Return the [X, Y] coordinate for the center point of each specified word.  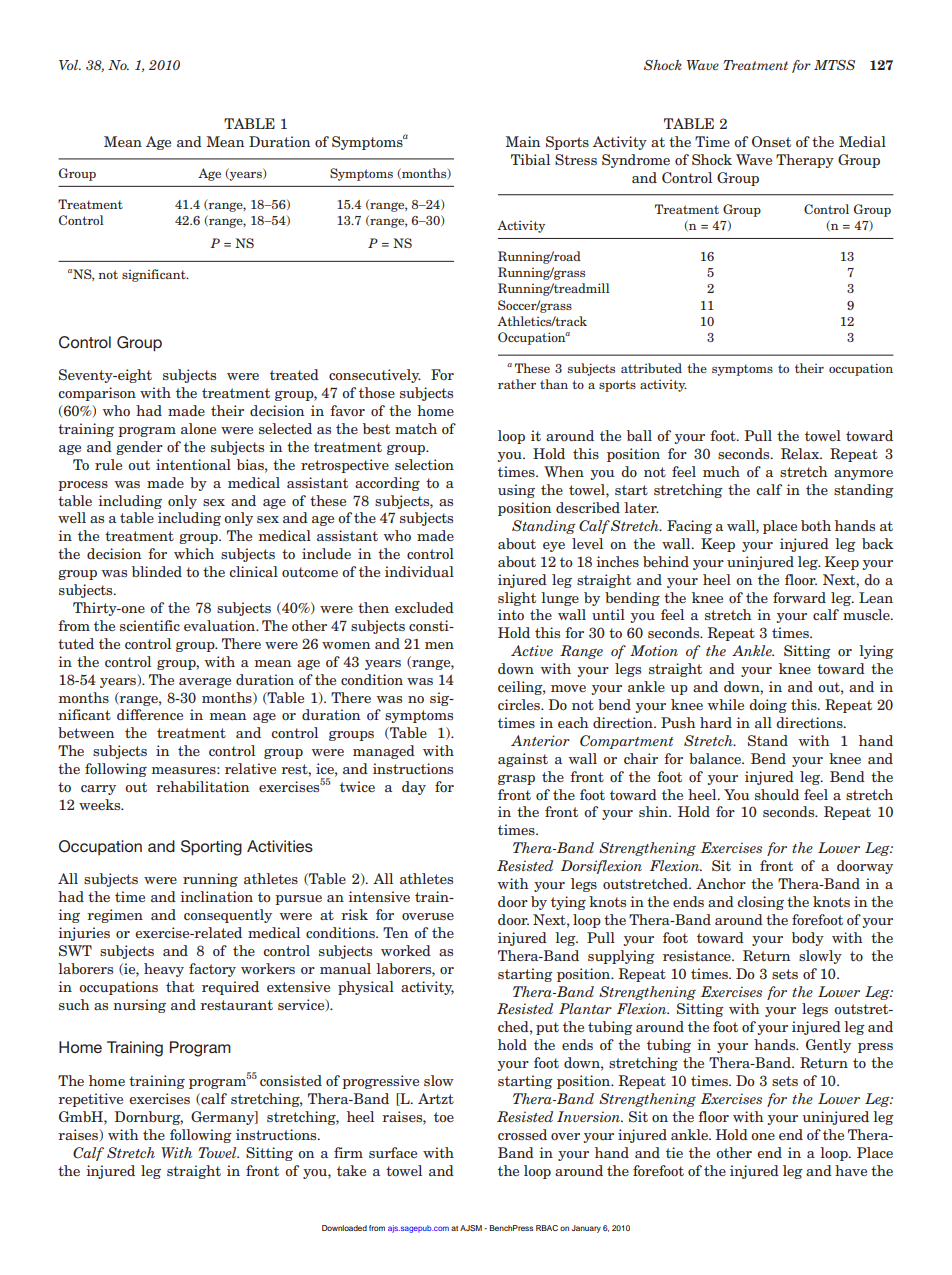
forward [799, 597]
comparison [97, 394]
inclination [216, 896]
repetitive [90, 1100]
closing [760, 903]
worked [406, 950]
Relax [801, 453]
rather [517, 384]
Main [522, 141]
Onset [771, 141]
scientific [150, 625]
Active [532, 650]
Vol [70, 65]
